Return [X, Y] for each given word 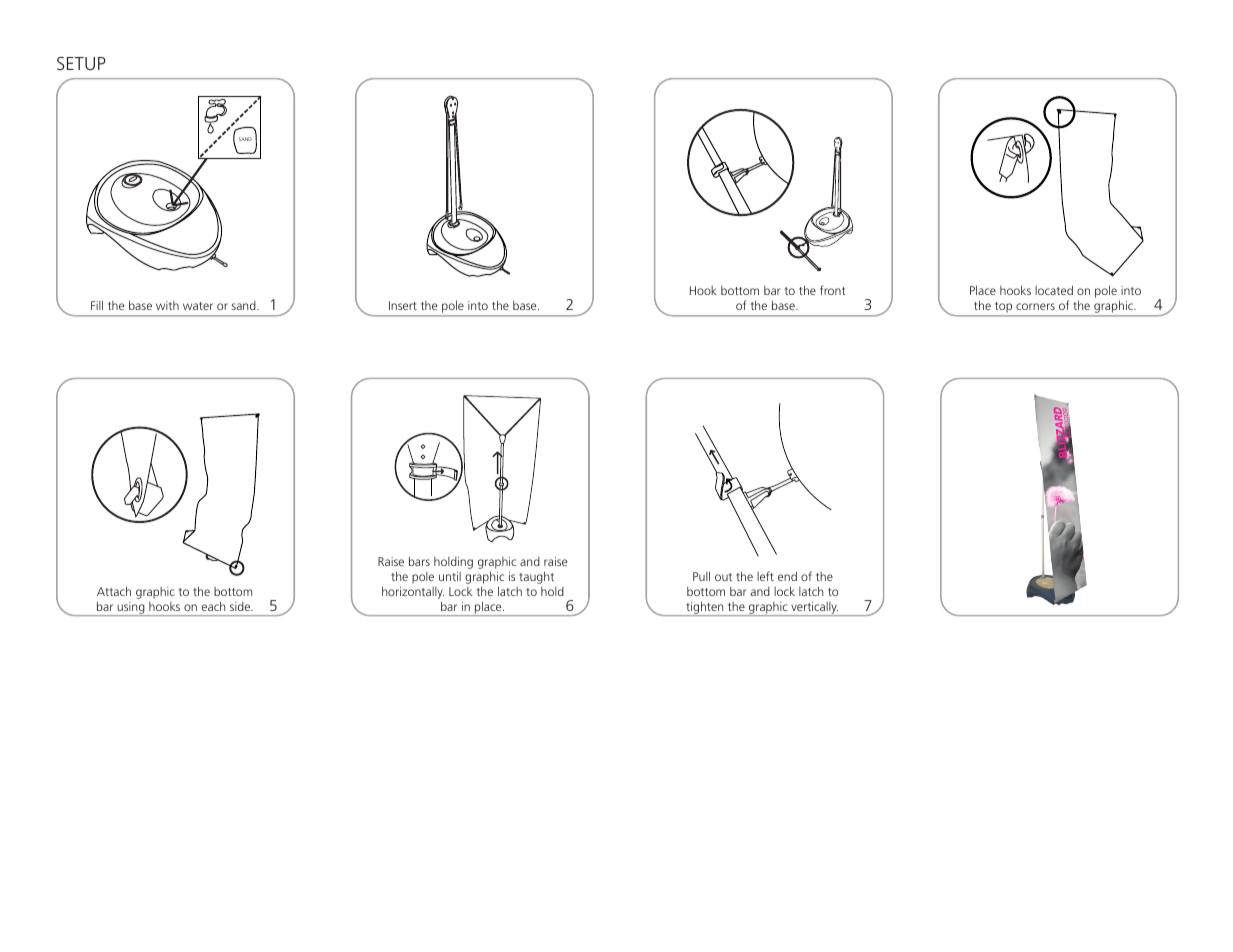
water [198, 306]
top [1003, 307]
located [1054, 290]
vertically [814, 609]
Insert [403, 305]
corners [1035, 306]
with [167, 305]
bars [419, 561]
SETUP [81, 63]
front [833, 290]
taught [536, 577]
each [213, 606]
